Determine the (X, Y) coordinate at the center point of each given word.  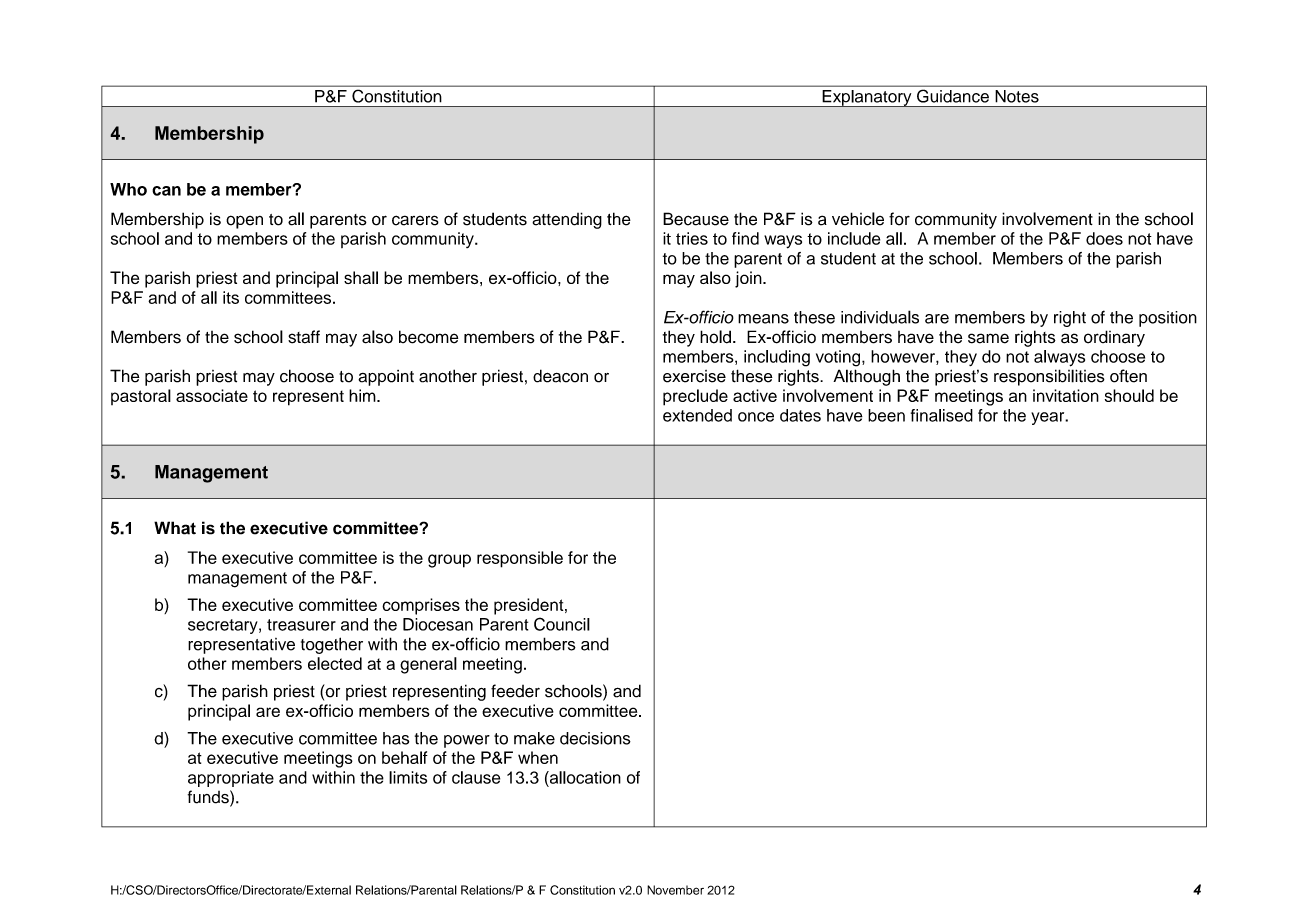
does (1104, 238)
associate (212, 395)
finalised (942, 415)
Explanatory (867, 98)
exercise (694, 376)
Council (562, 624)
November (675, 890)
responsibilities (1049, 377)
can (166, 191)
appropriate (231, 779)
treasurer (301, 625)
